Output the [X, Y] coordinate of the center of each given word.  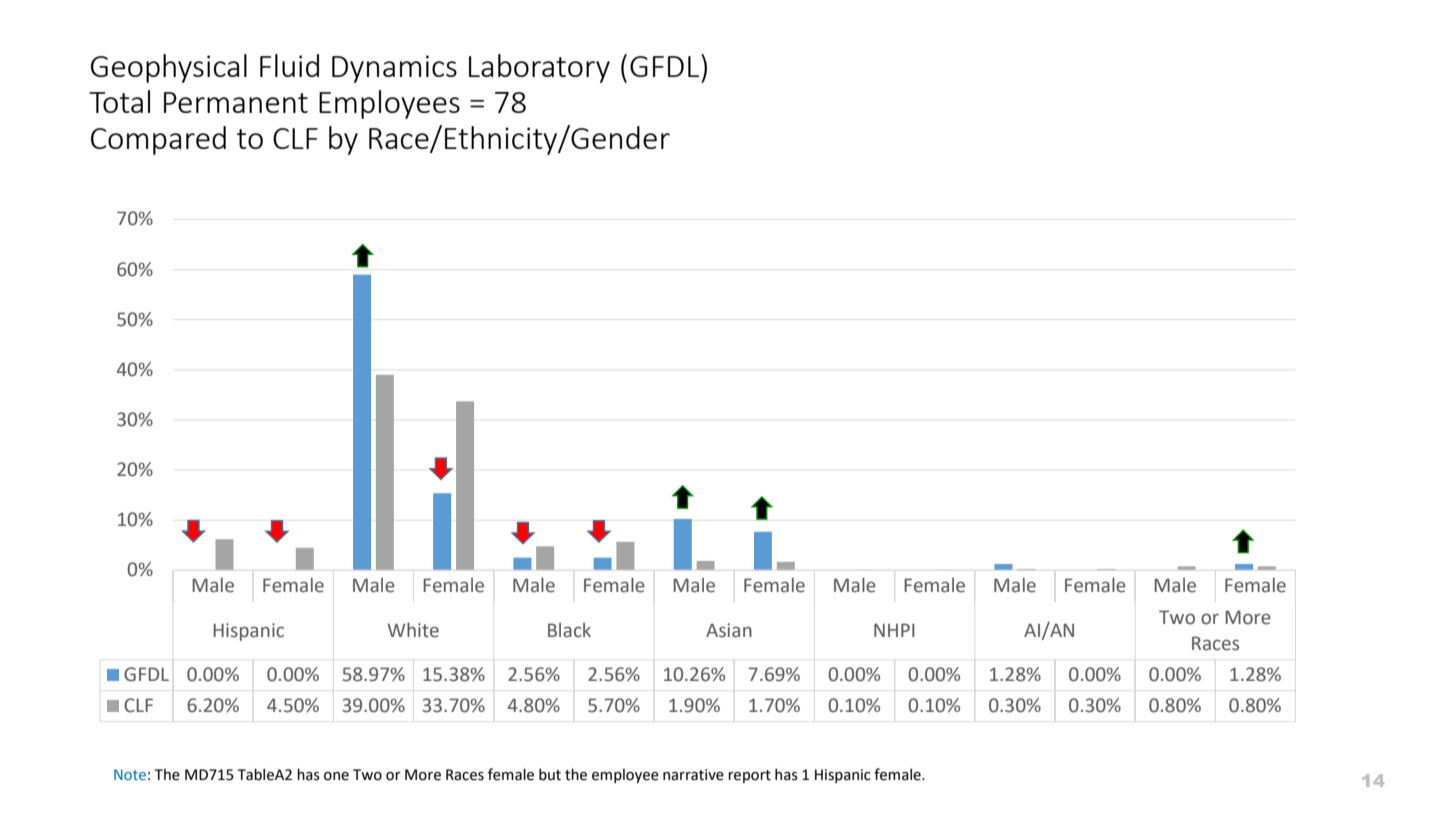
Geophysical [169, 68]
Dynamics [394, 69]
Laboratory [539, 68]
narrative [693, 775]
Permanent [236, 102]
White [413, 630]
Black [569, 630]
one [336, 776]
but [550, 774]
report [749, 776]
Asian [729, 630]
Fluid [289, 65]
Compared [158, 140]
